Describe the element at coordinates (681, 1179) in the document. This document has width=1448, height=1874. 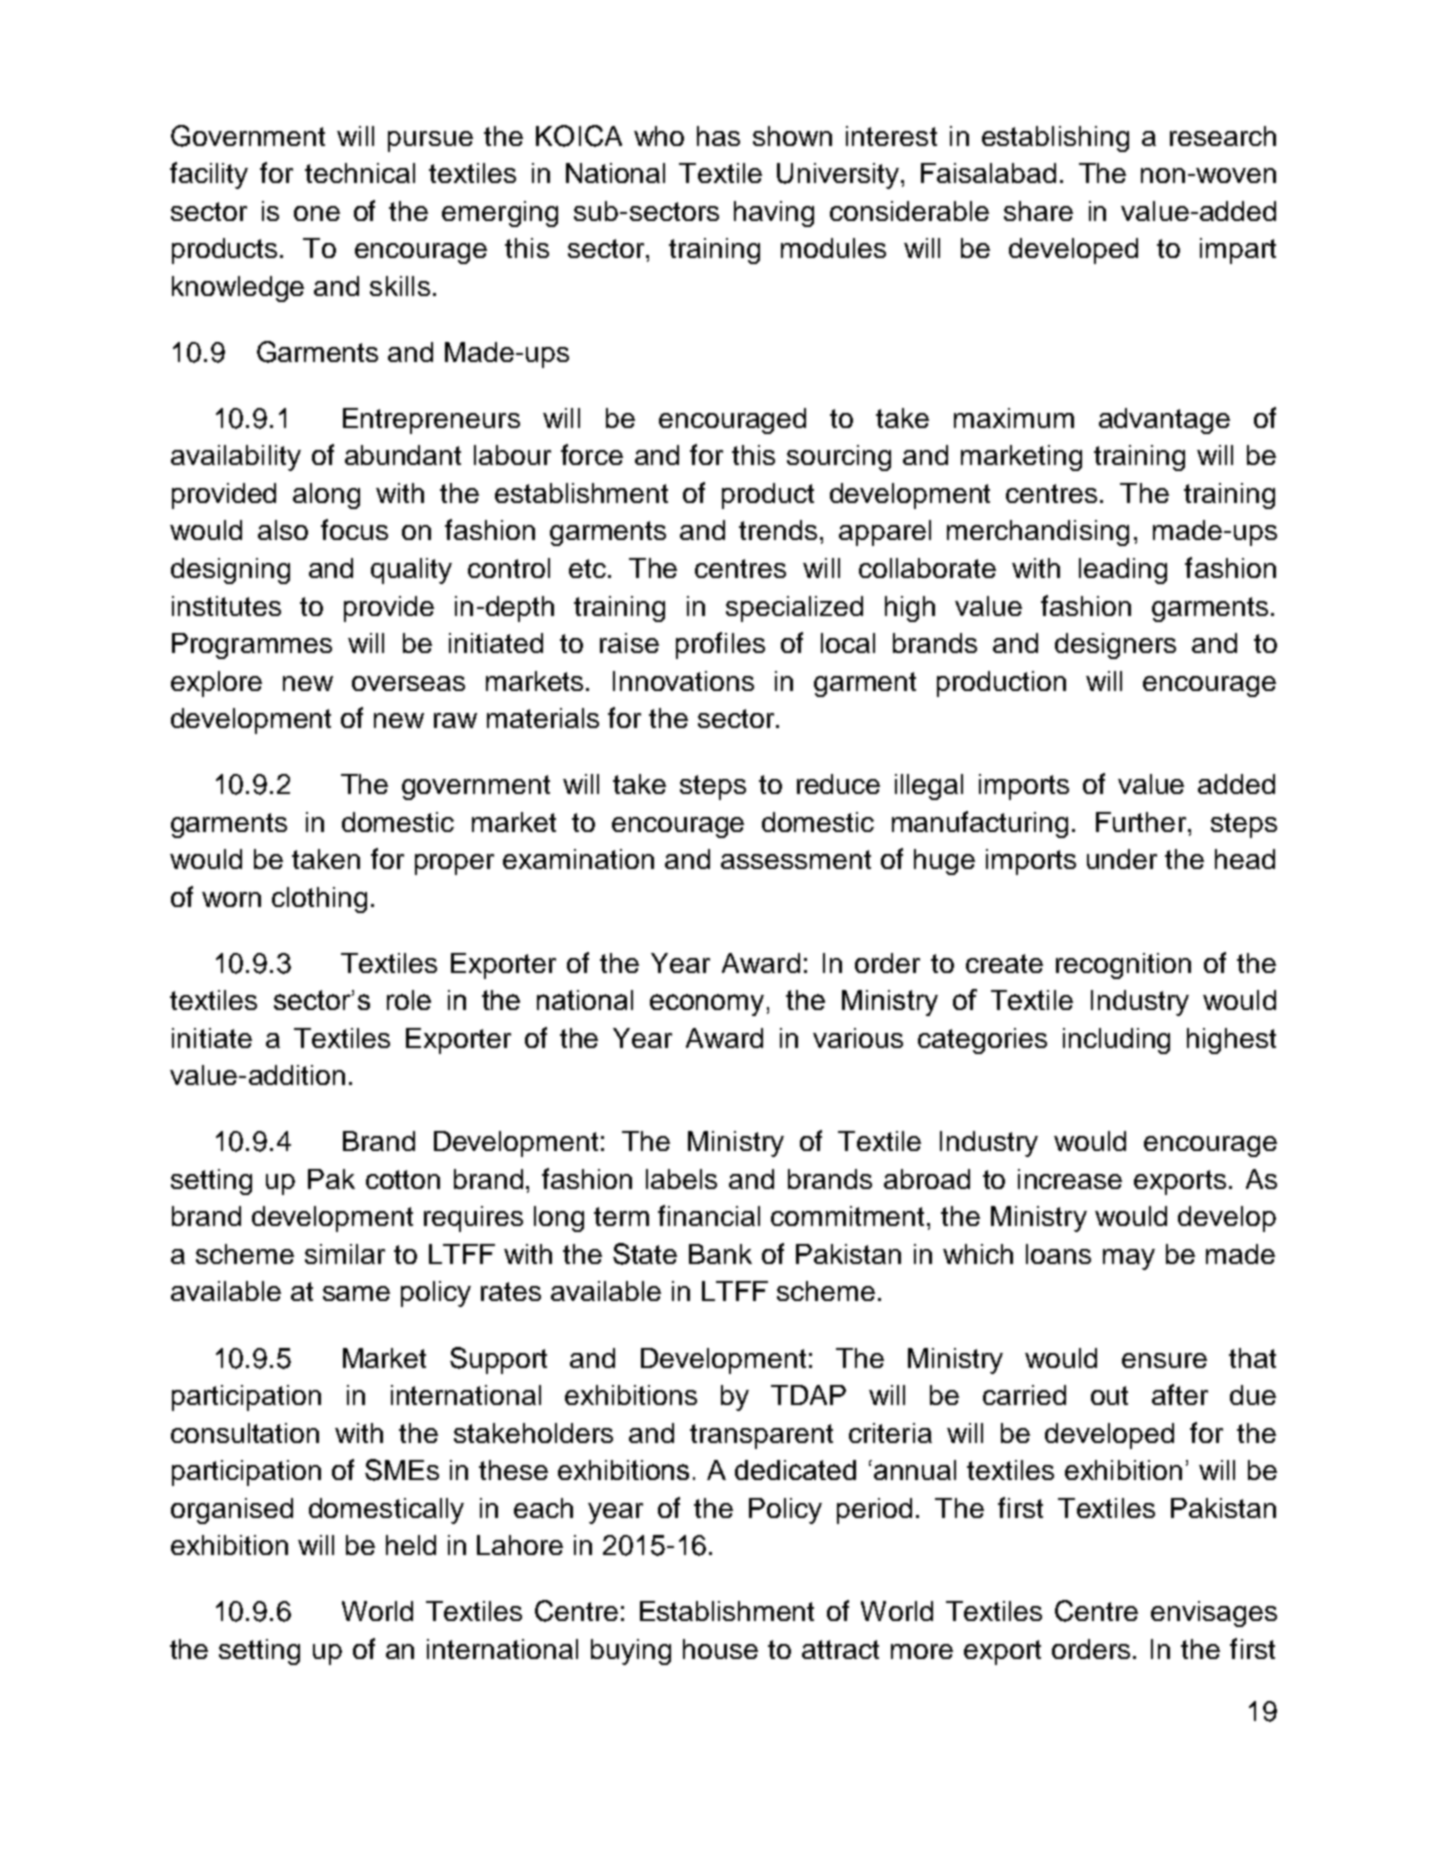
I see `labels` at that location.
